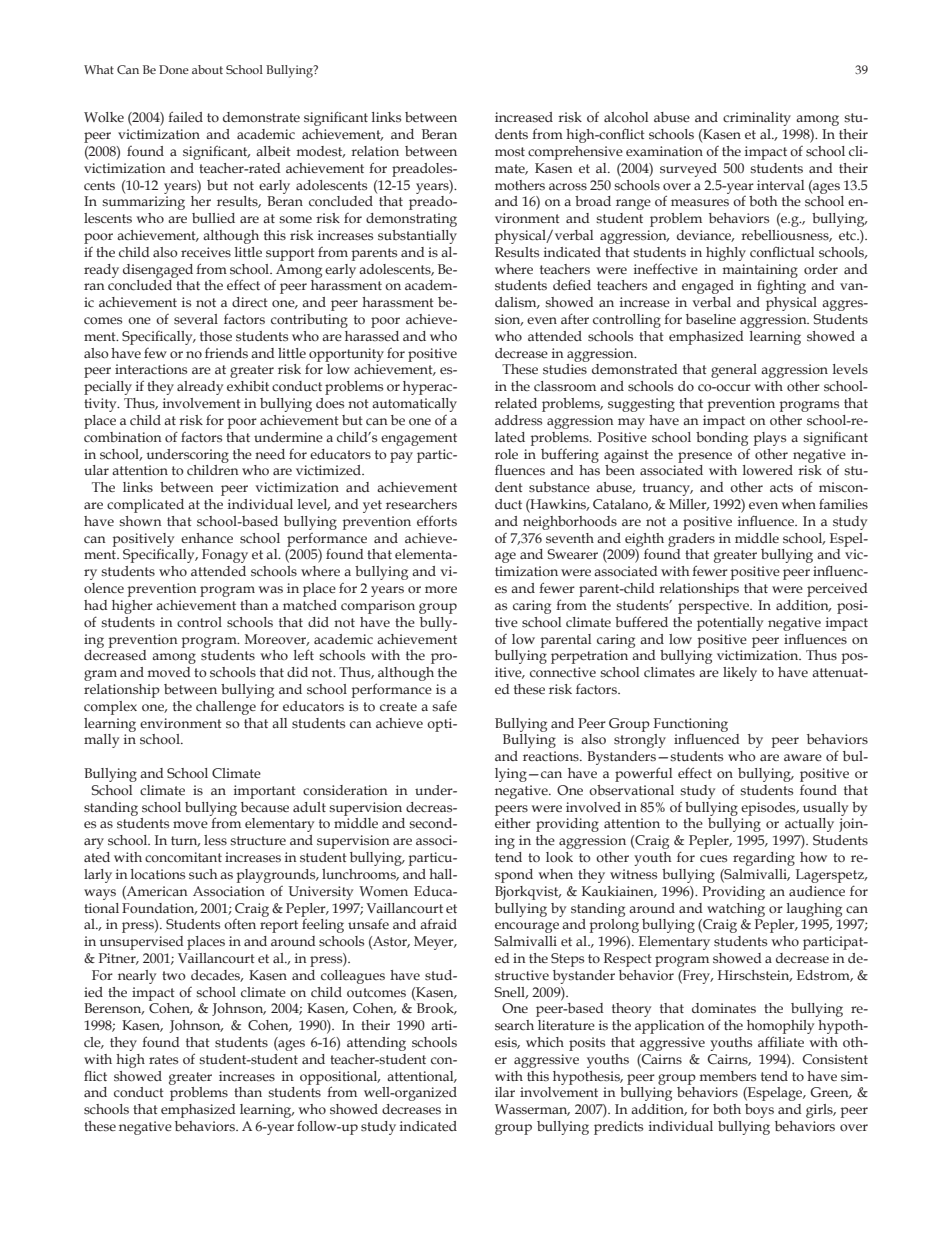 The image size is (952, 1233). Describe the element at coordinates (759, 1111) in the screenshot. I see `boys` at that location.
